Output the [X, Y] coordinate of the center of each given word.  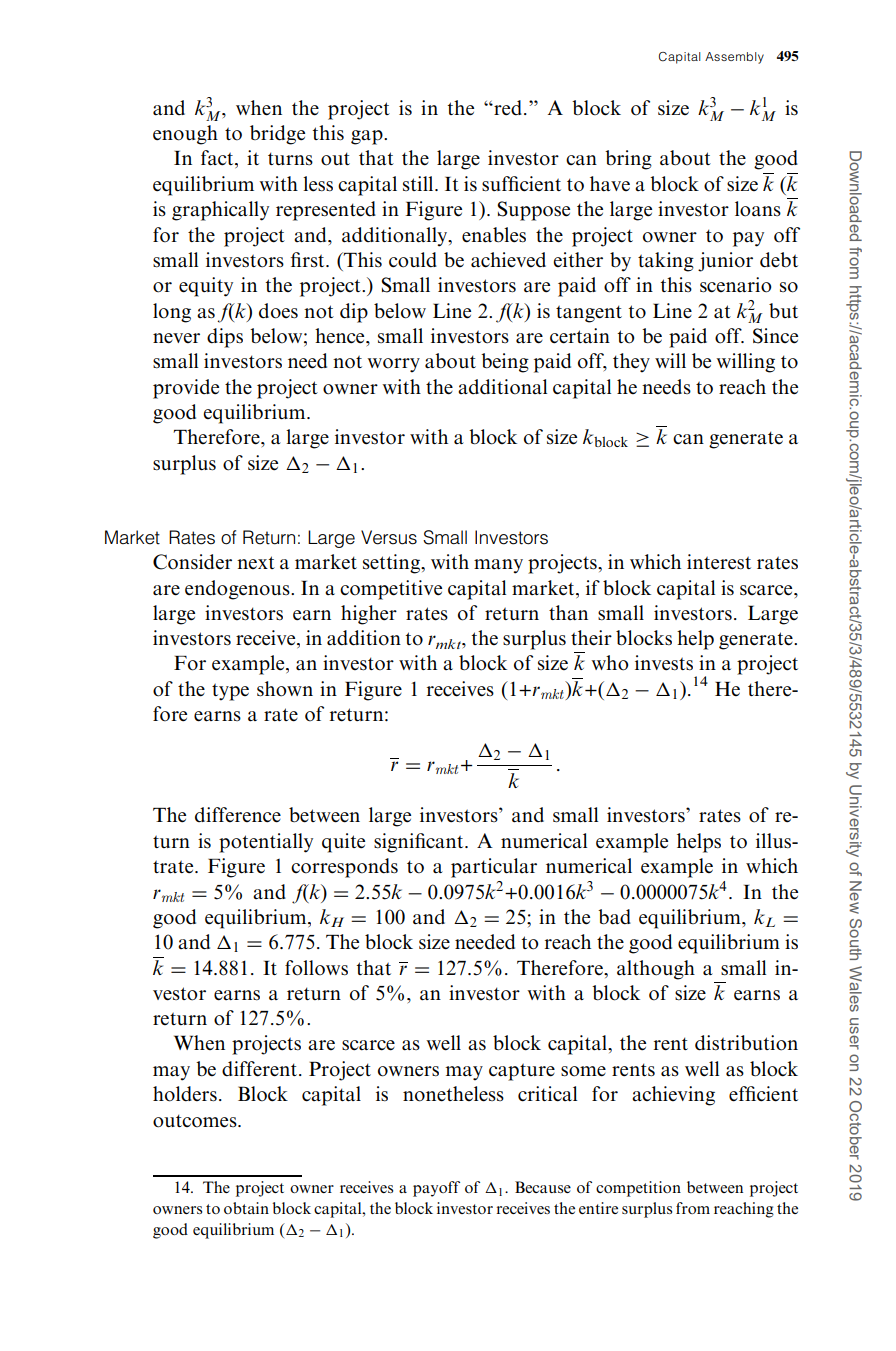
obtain [246, 1208]
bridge [277, 135]
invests [664, 663]
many [498, 566]
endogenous [238, 590]
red [508, 108]
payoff [436, 1189]
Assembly [734, 58]
